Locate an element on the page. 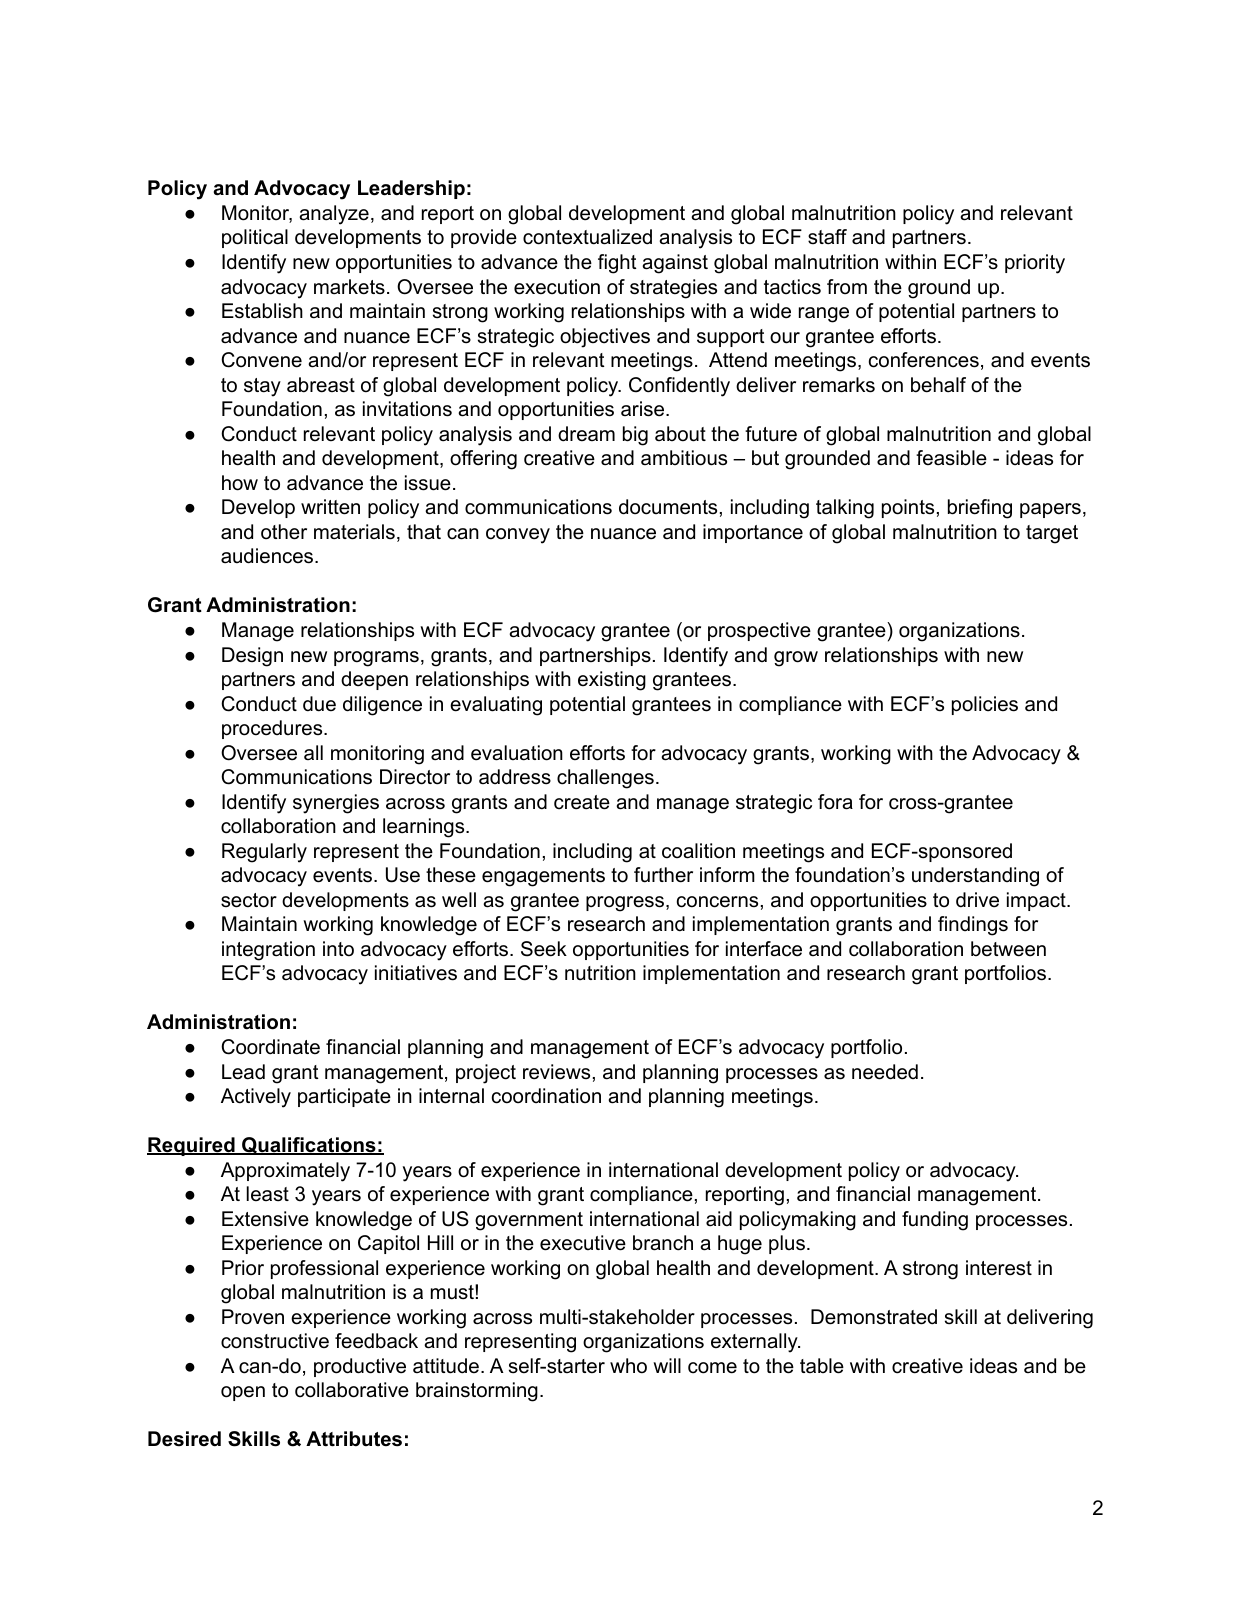  open is located at coordinates (243, 1393).
